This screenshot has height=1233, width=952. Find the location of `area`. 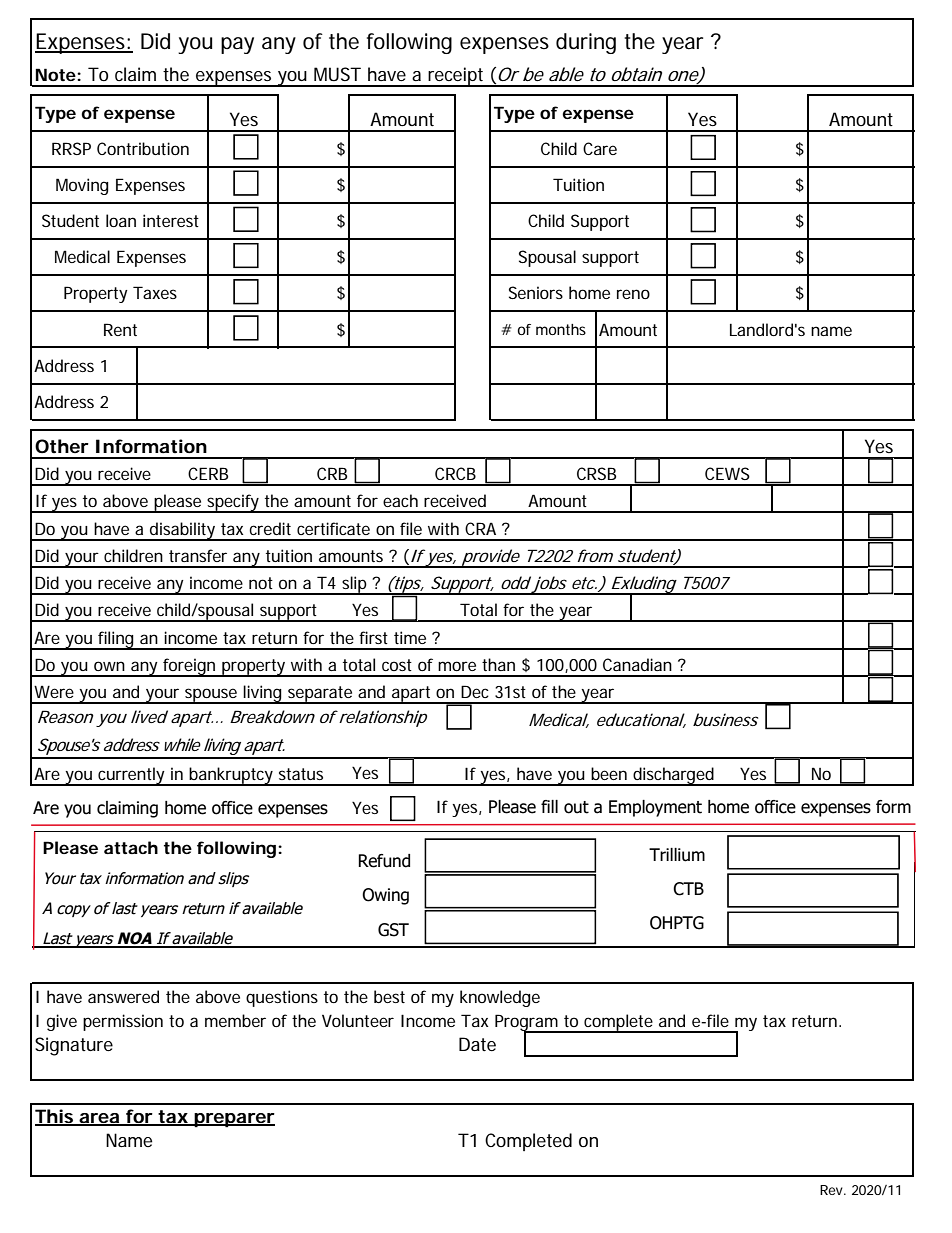

area is located at coordinates (101, 1119).
